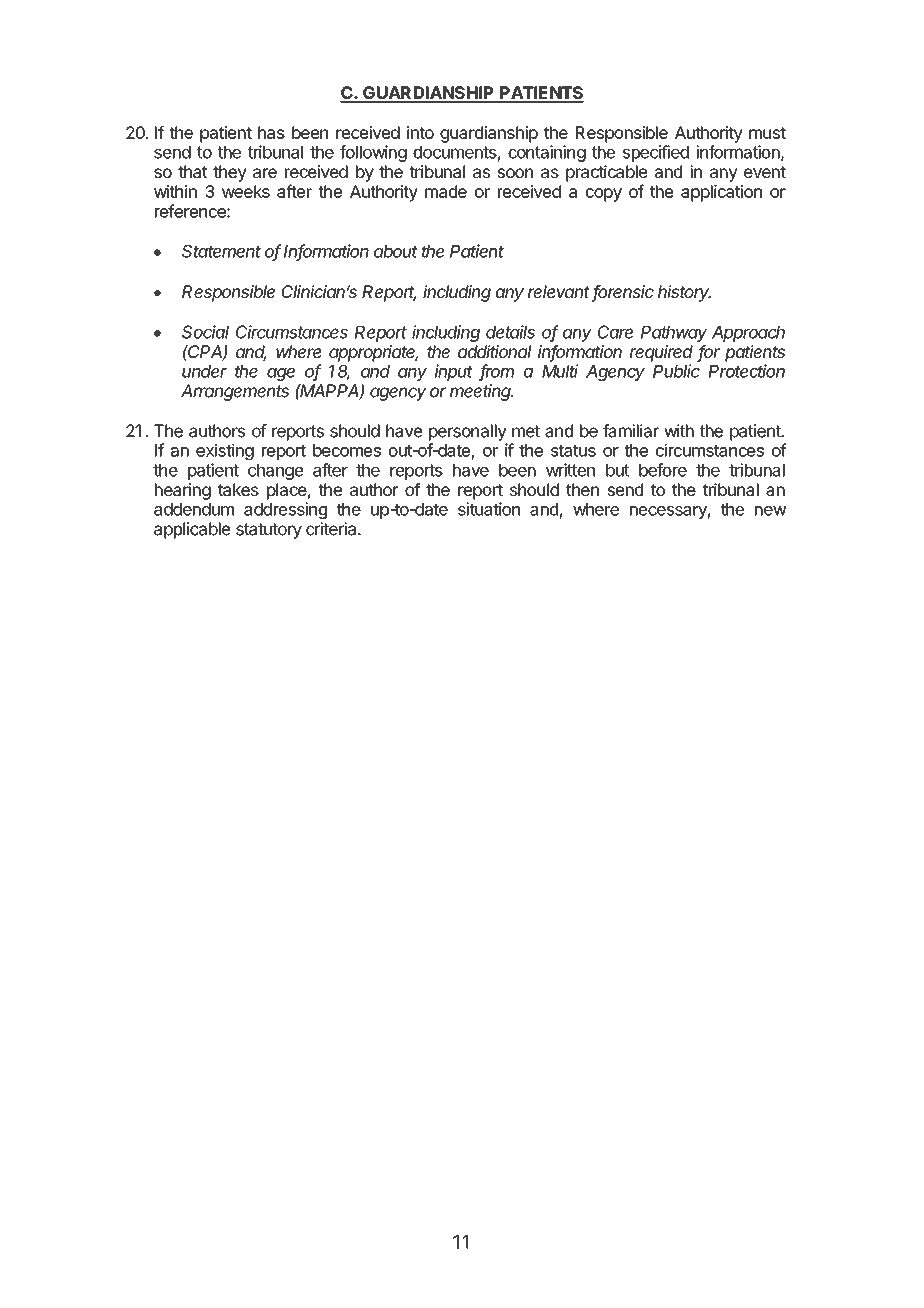 Image resolution: width=924 pixels, height=1308 pixels. What do you see at coordinates (676, 371) in the screenshot?
I see `Public` at bounding box center [676, 371].
